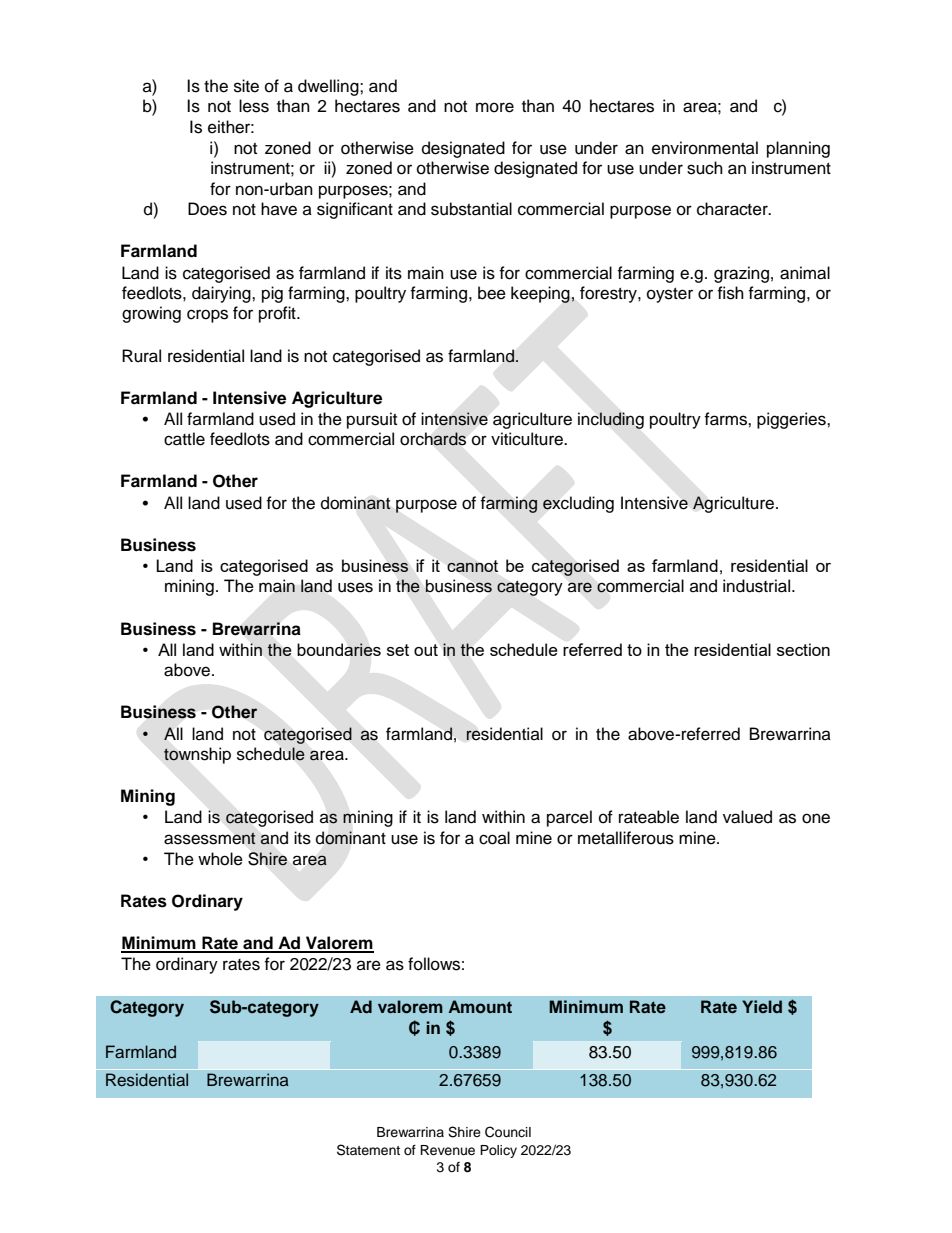 The image size is (952, 1233). I want to click on environmental, so click(705, 148).
